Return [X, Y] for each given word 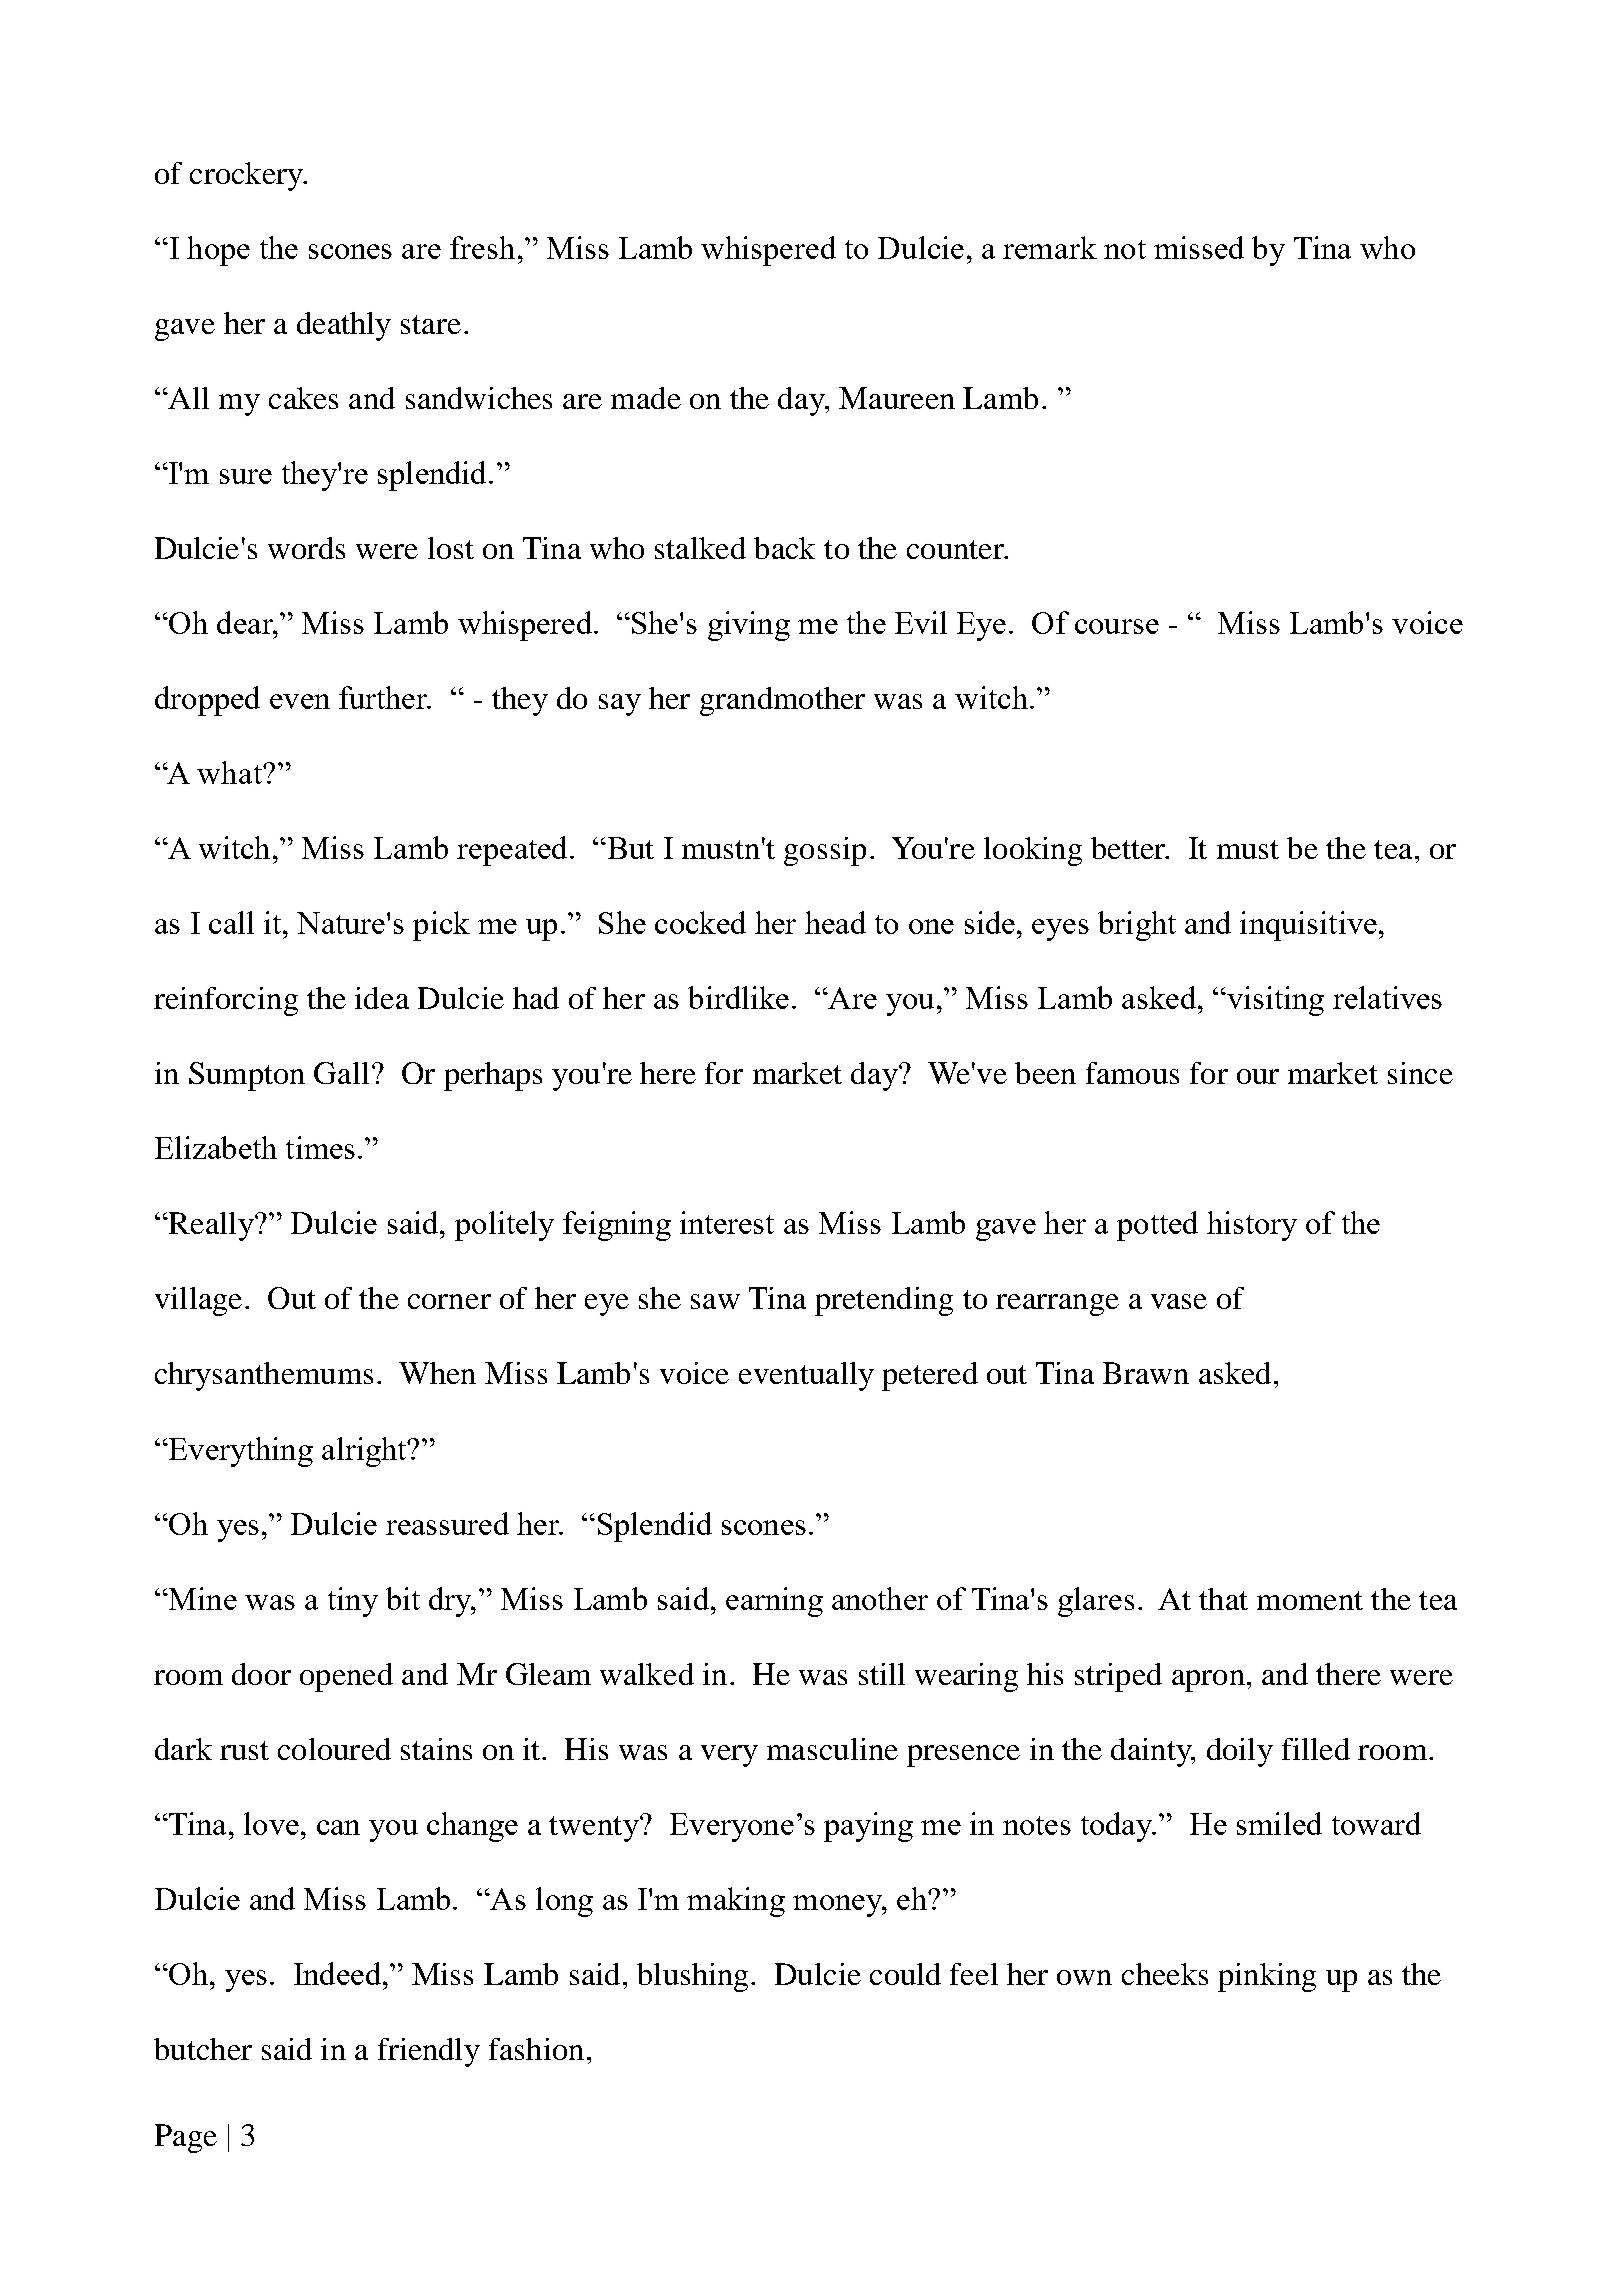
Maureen [897, 398]
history [1252, 1226]
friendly [429, 2052]
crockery [247, 176]
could [905, 1974]
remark [1050, 247]
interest [727, 1222]
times [320, 1147]
